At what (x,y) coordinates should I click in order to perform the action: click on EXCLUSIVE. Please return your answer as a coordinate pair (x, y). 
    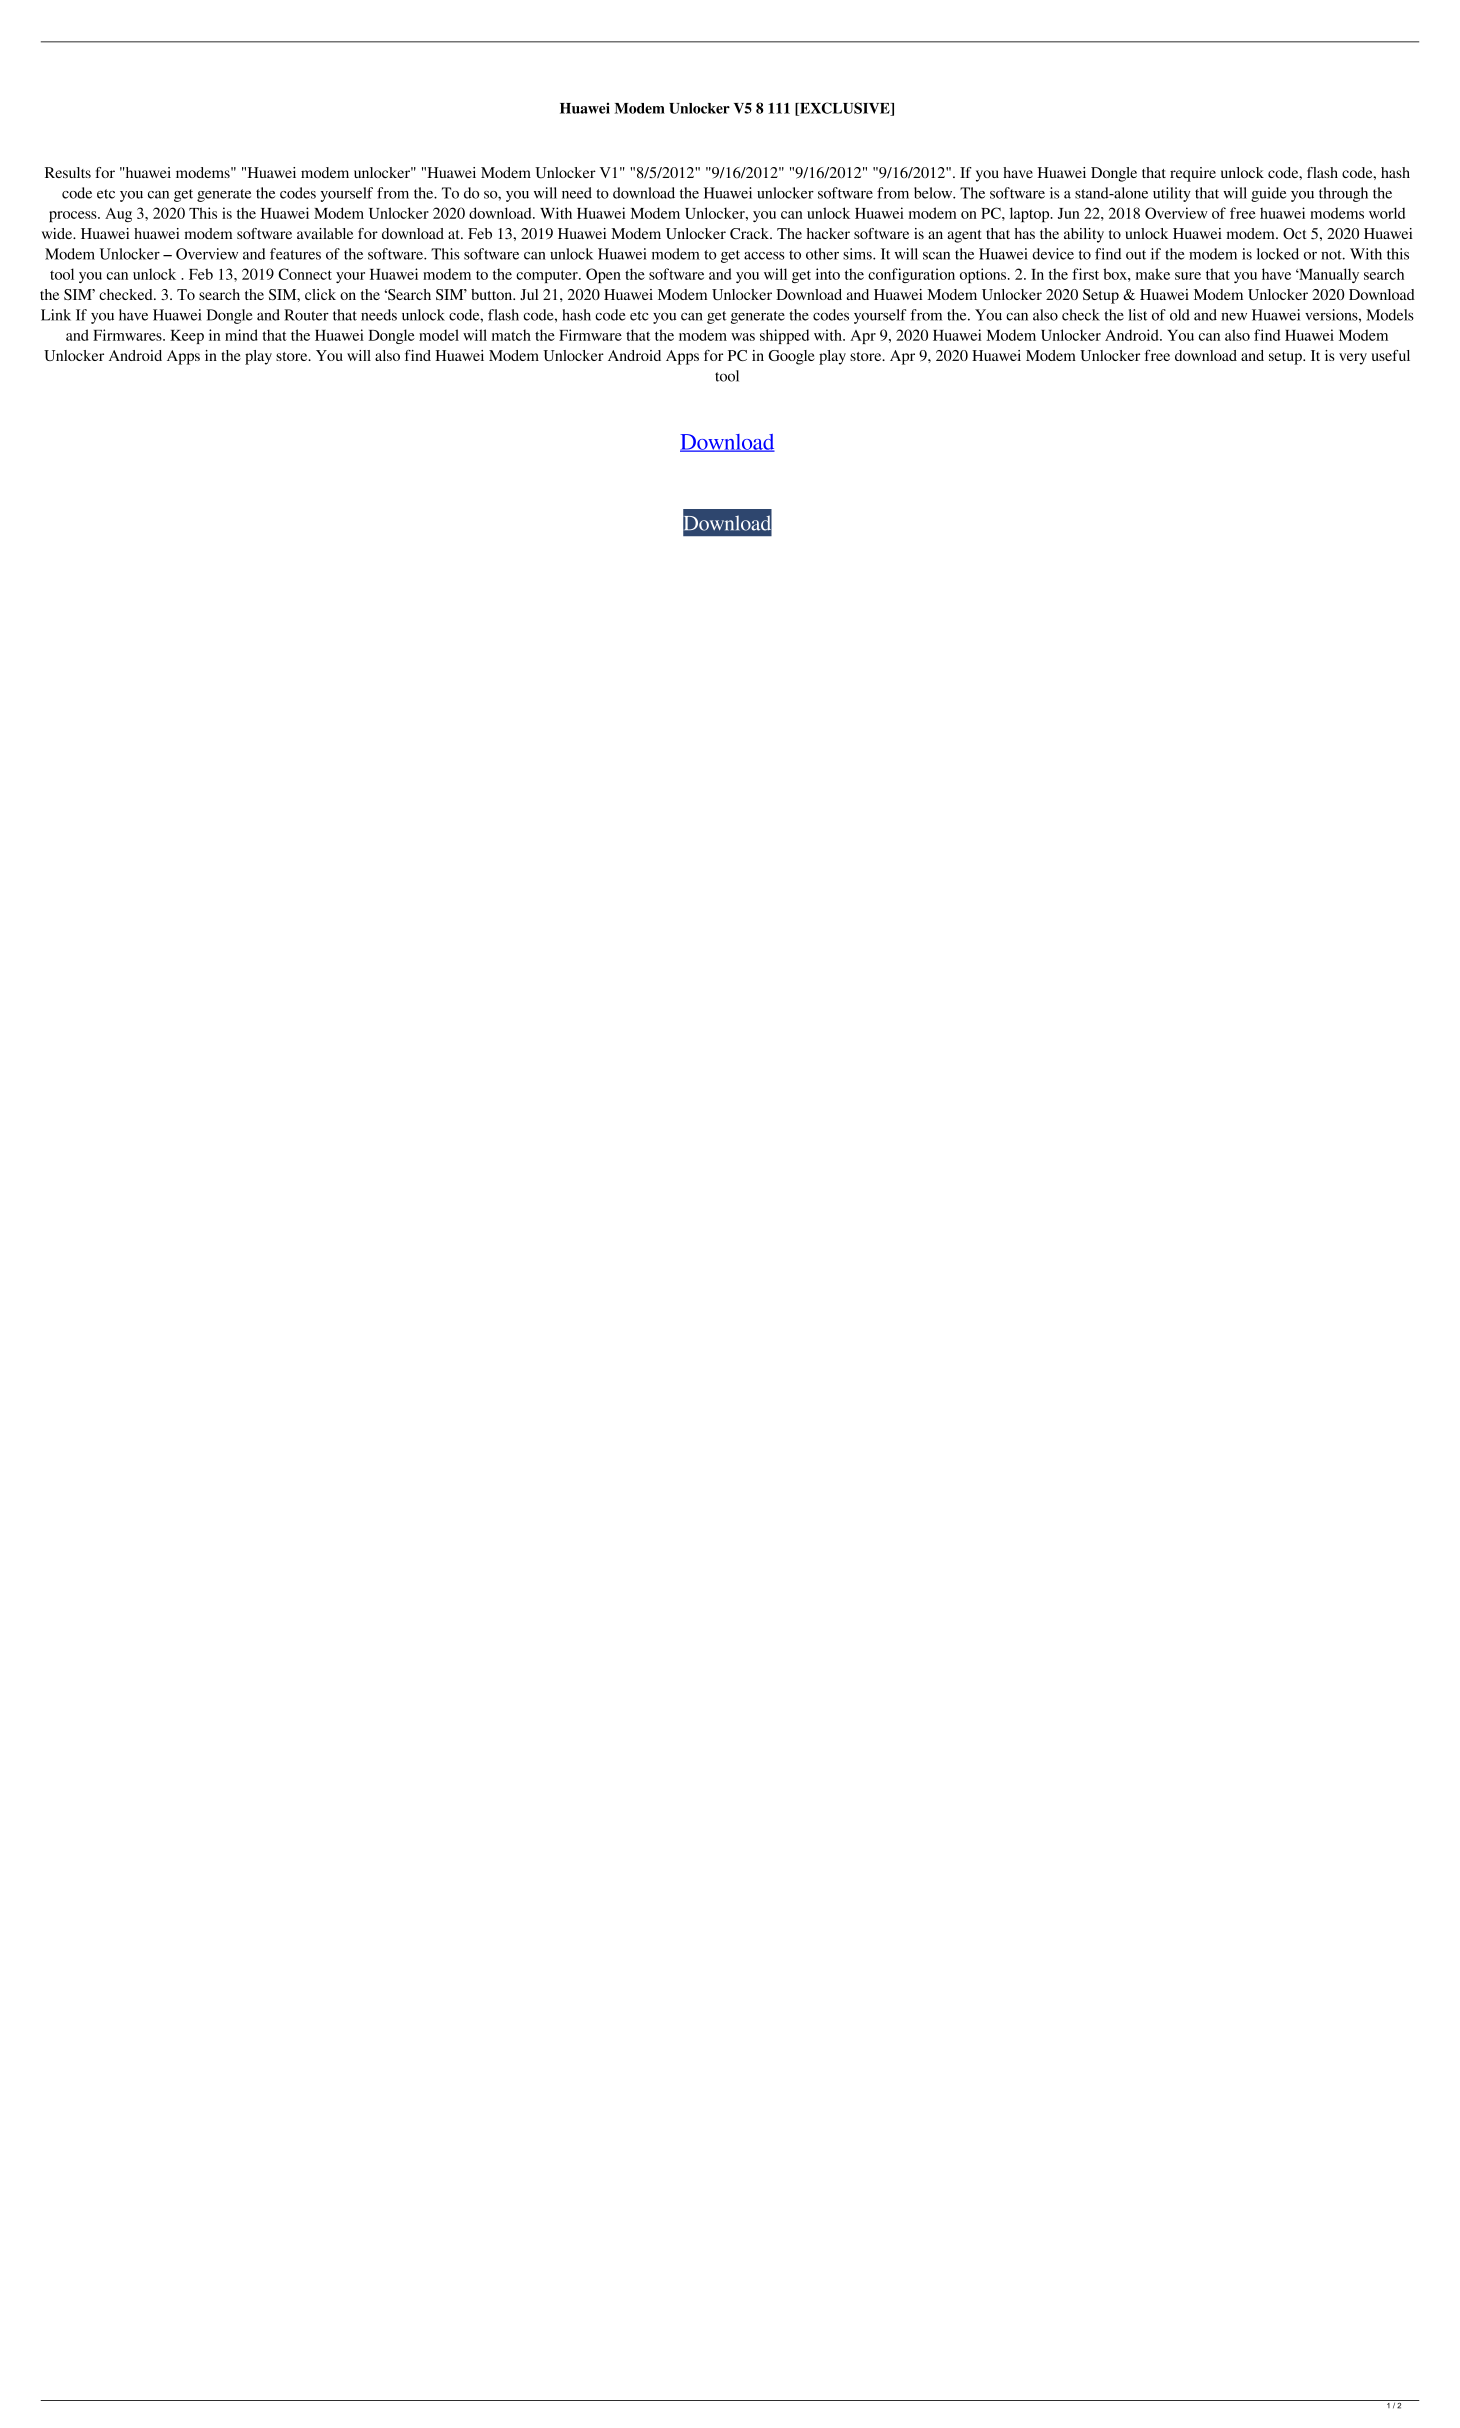
    Looking at the image, I should click on (845, 109).
